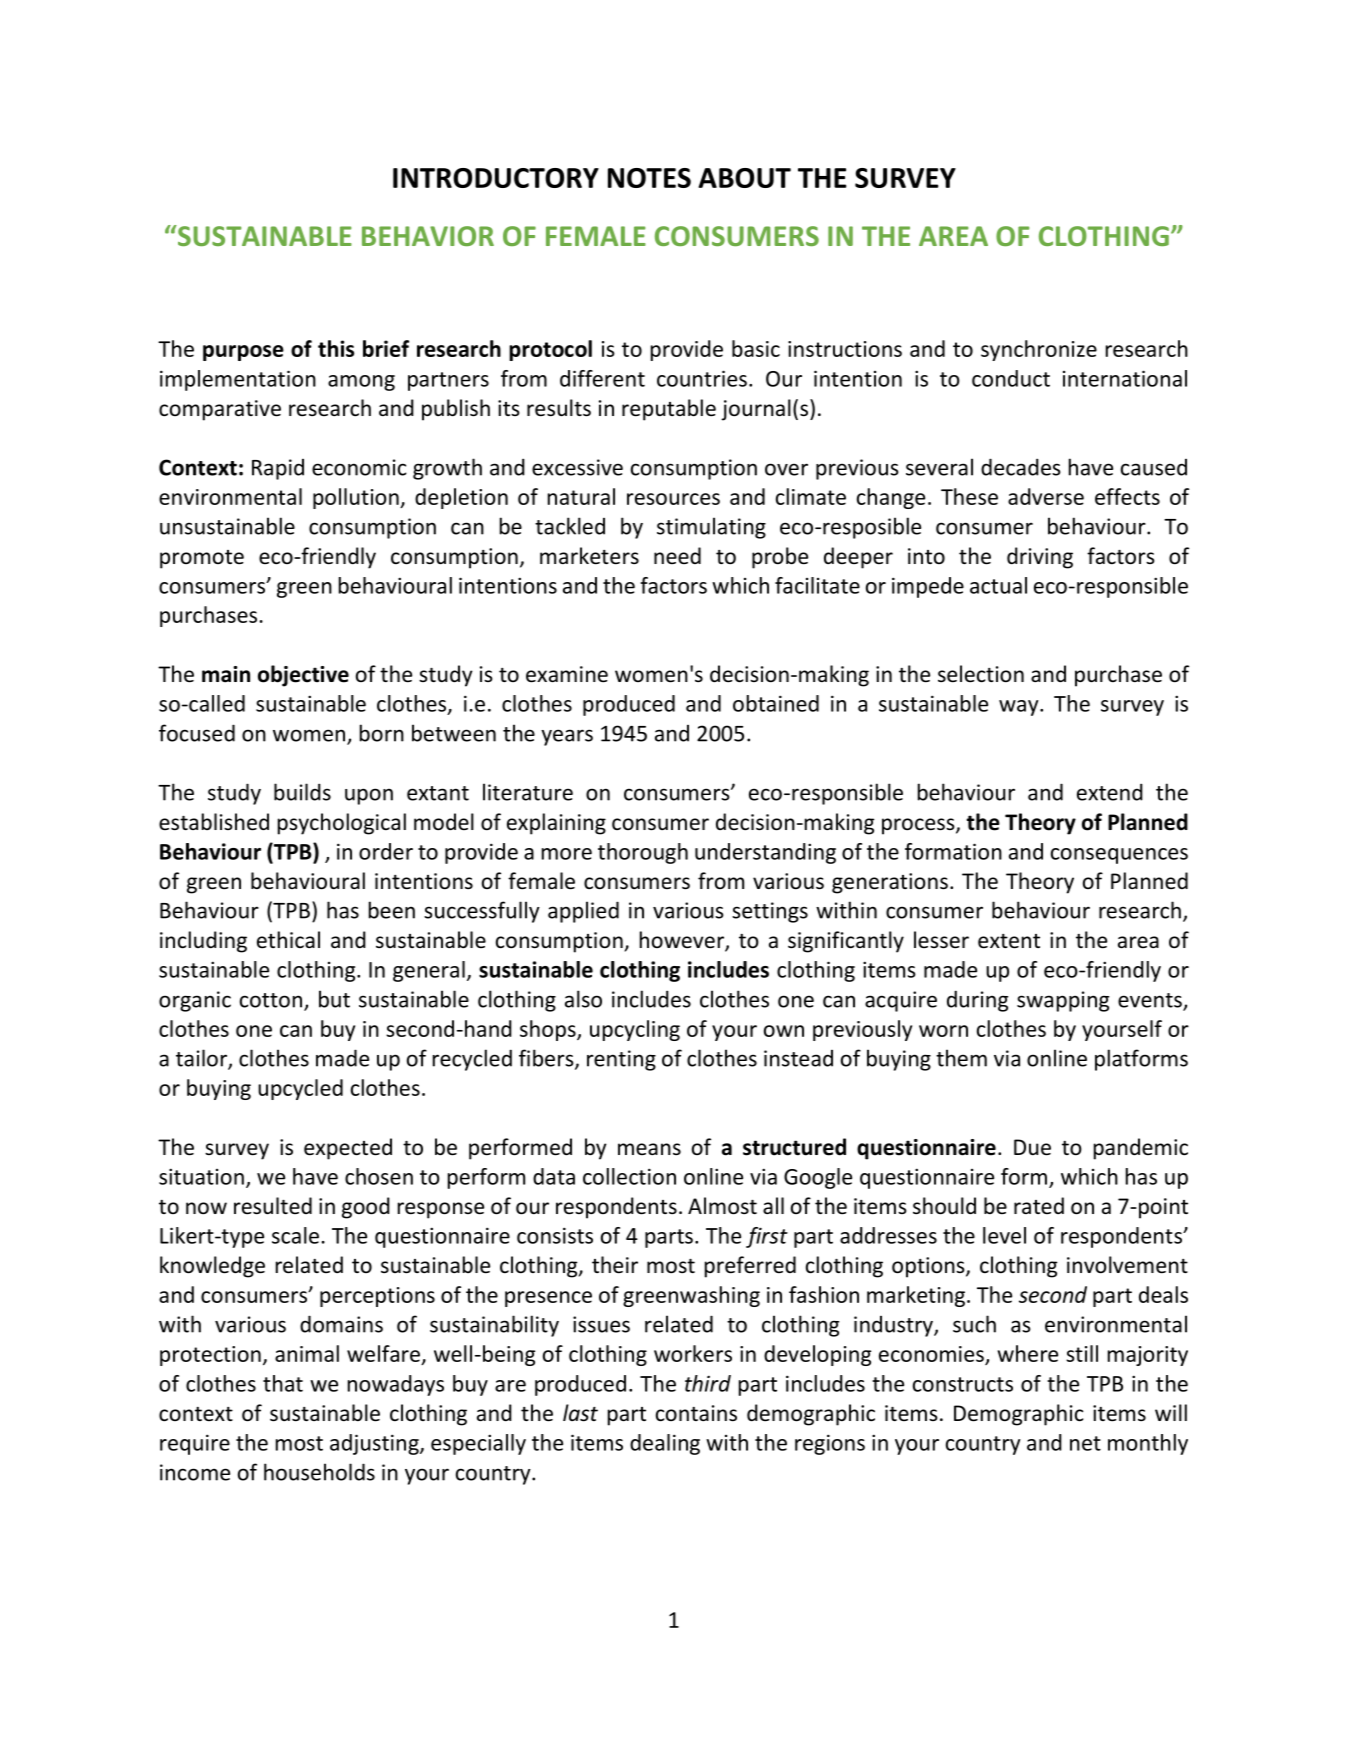 This document has width=1347, height=1743. What do you see at coordinates (643, 853) in the document?
I see `thorough` at bounding box center [643, 853].
